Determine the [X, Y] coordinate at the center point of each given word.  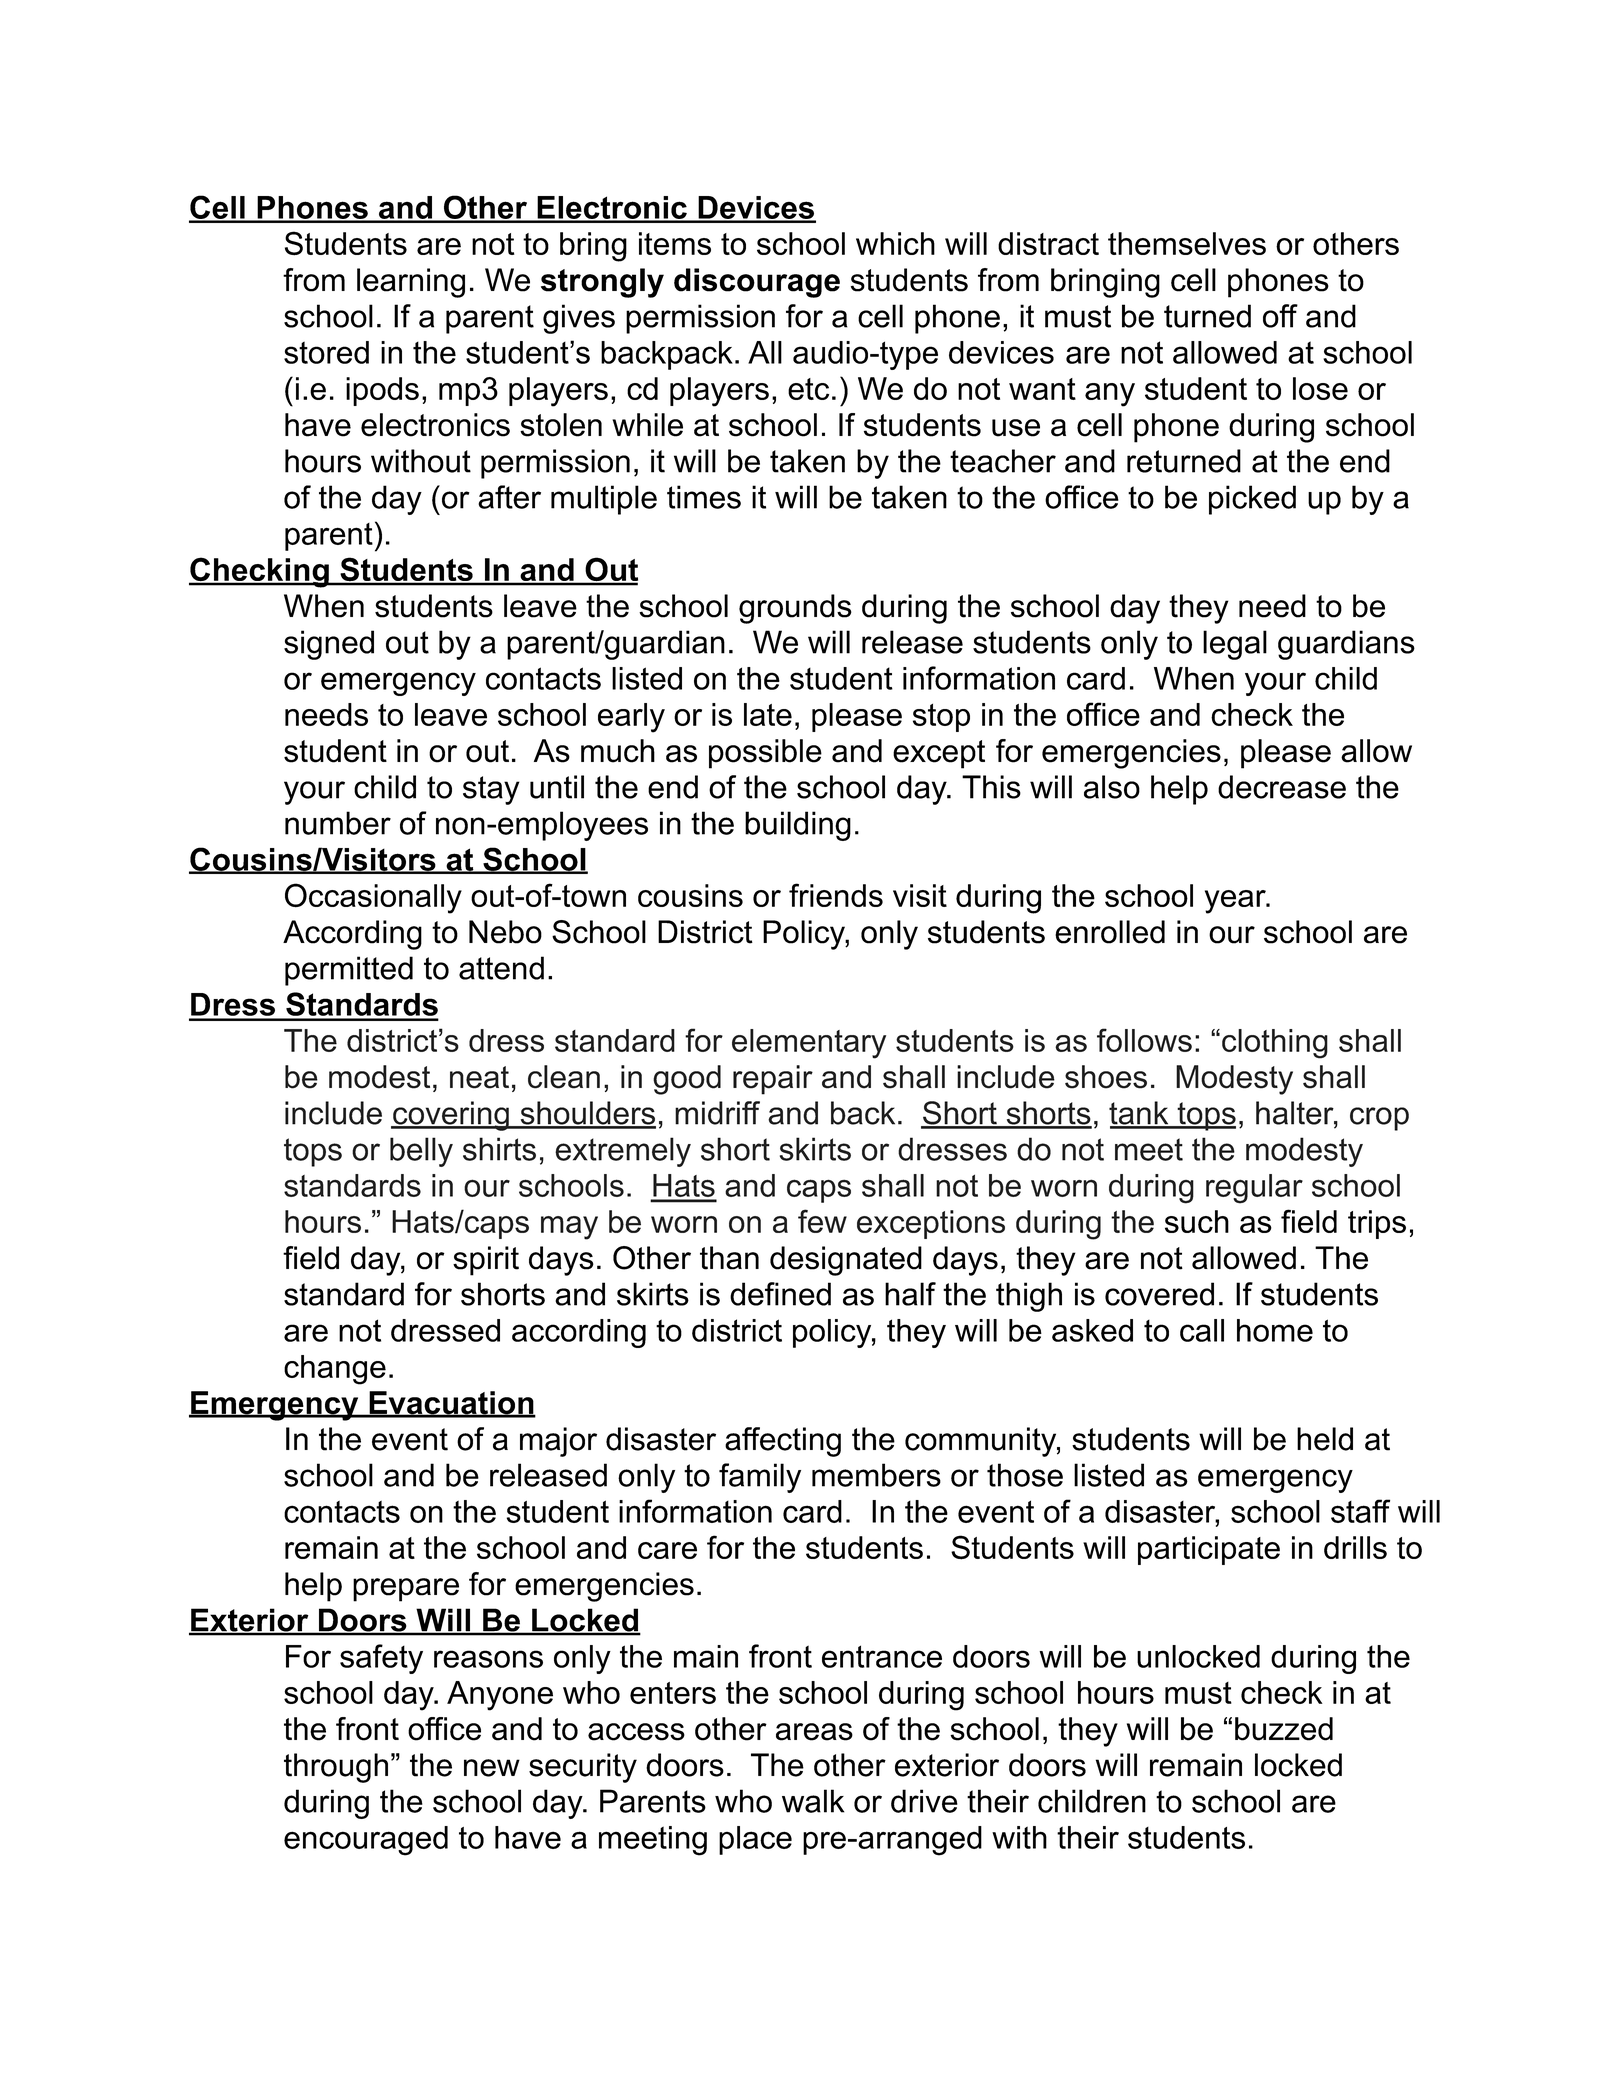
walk [813, 1801]
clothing [1275, 1044]
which [895, 243]
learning [411, 283]
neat [479, 1077]
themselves [1187, 243]
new [492, 1768]
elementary [809, 1044]
